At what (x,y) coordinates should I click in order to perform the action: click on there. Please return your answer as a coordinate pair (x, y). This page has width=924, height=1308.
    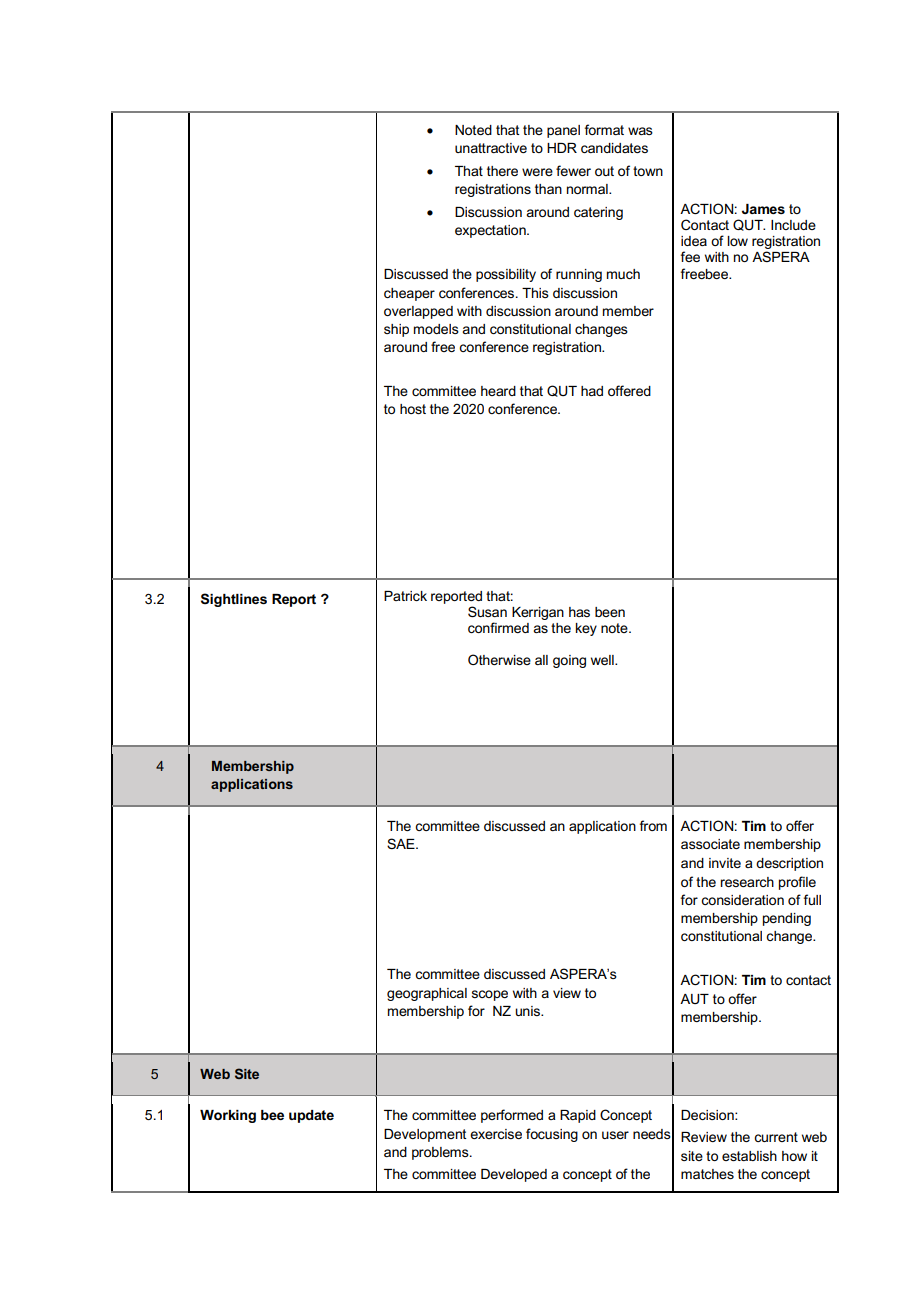
    Looking at the image, I should click on (502, 171).
